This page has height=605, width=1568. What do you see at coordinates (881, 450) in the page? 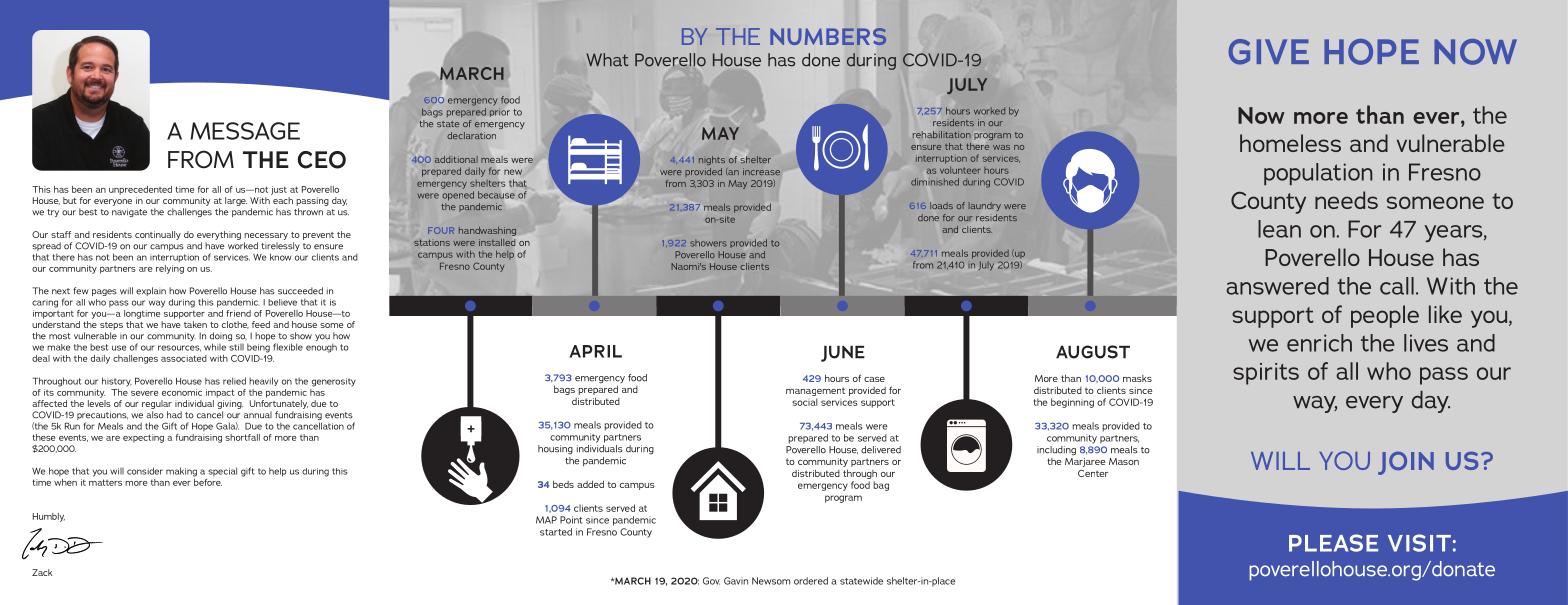
I see `delivered` at bounding box center [881, 450].
